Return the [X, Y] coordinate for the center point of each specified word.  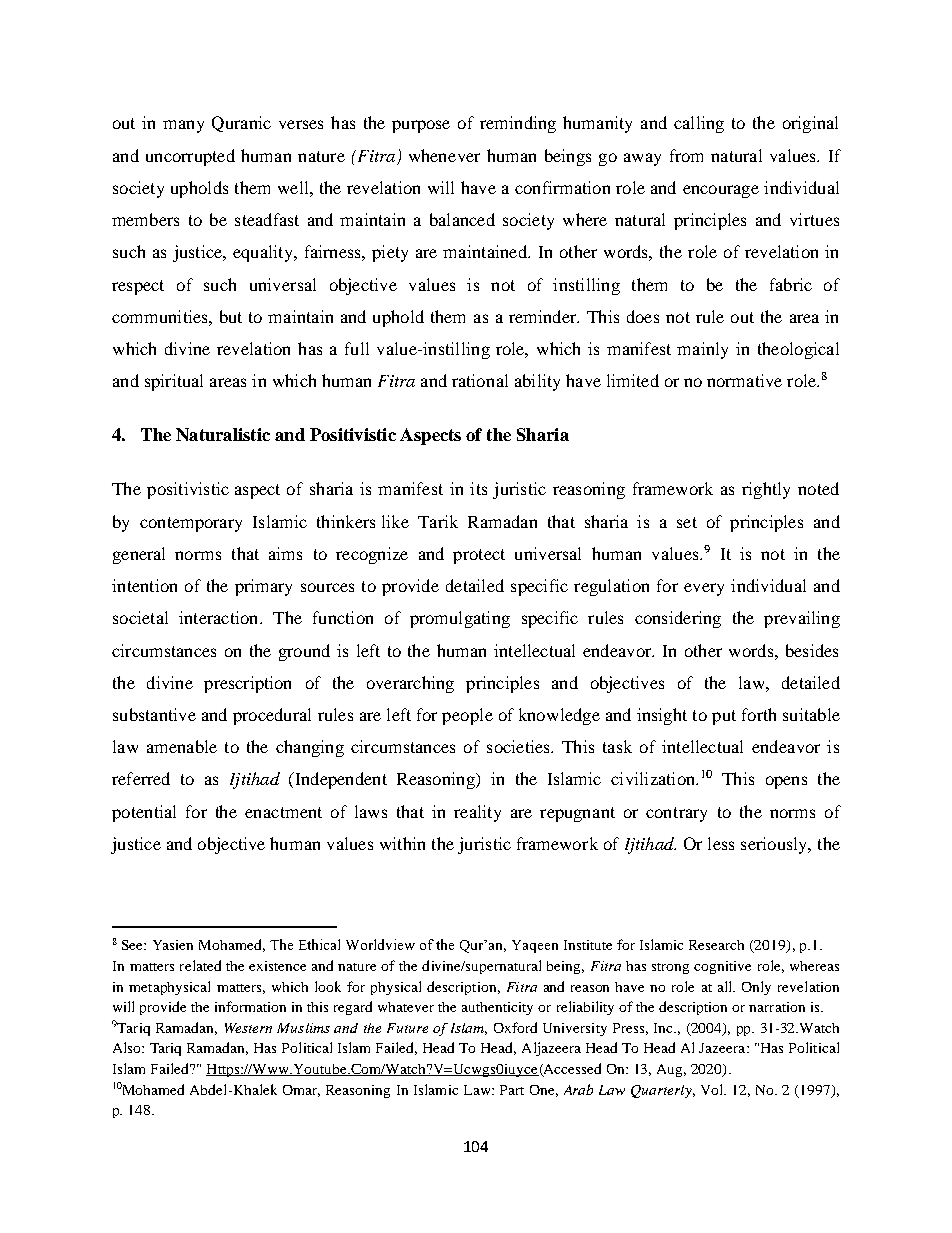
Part [512, 1090]
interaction [220, 617]
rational [480, 380]
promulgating [460, 619]
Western [248, 1028]
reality [477, 813]
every [704, 589]
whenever [444, 155]
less [721, 843]
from [686, 155]
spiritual [174, 382]
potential [144, 813]
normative [744, 380]
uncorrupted [190, 157]
